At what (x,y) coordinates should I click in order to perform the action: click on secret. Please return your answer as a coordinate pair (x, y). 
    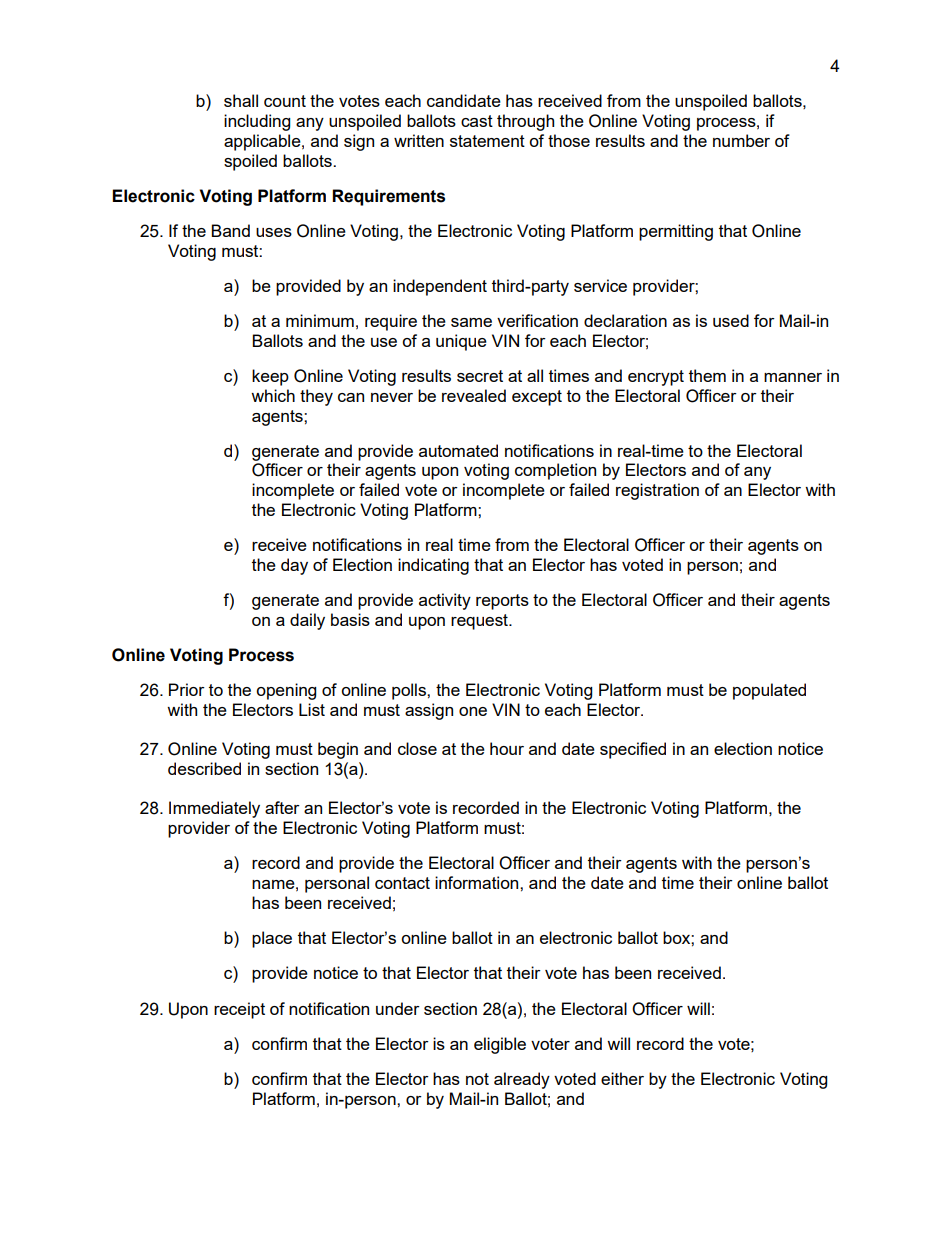
    Looking at the image, I should click on (480, 376).
